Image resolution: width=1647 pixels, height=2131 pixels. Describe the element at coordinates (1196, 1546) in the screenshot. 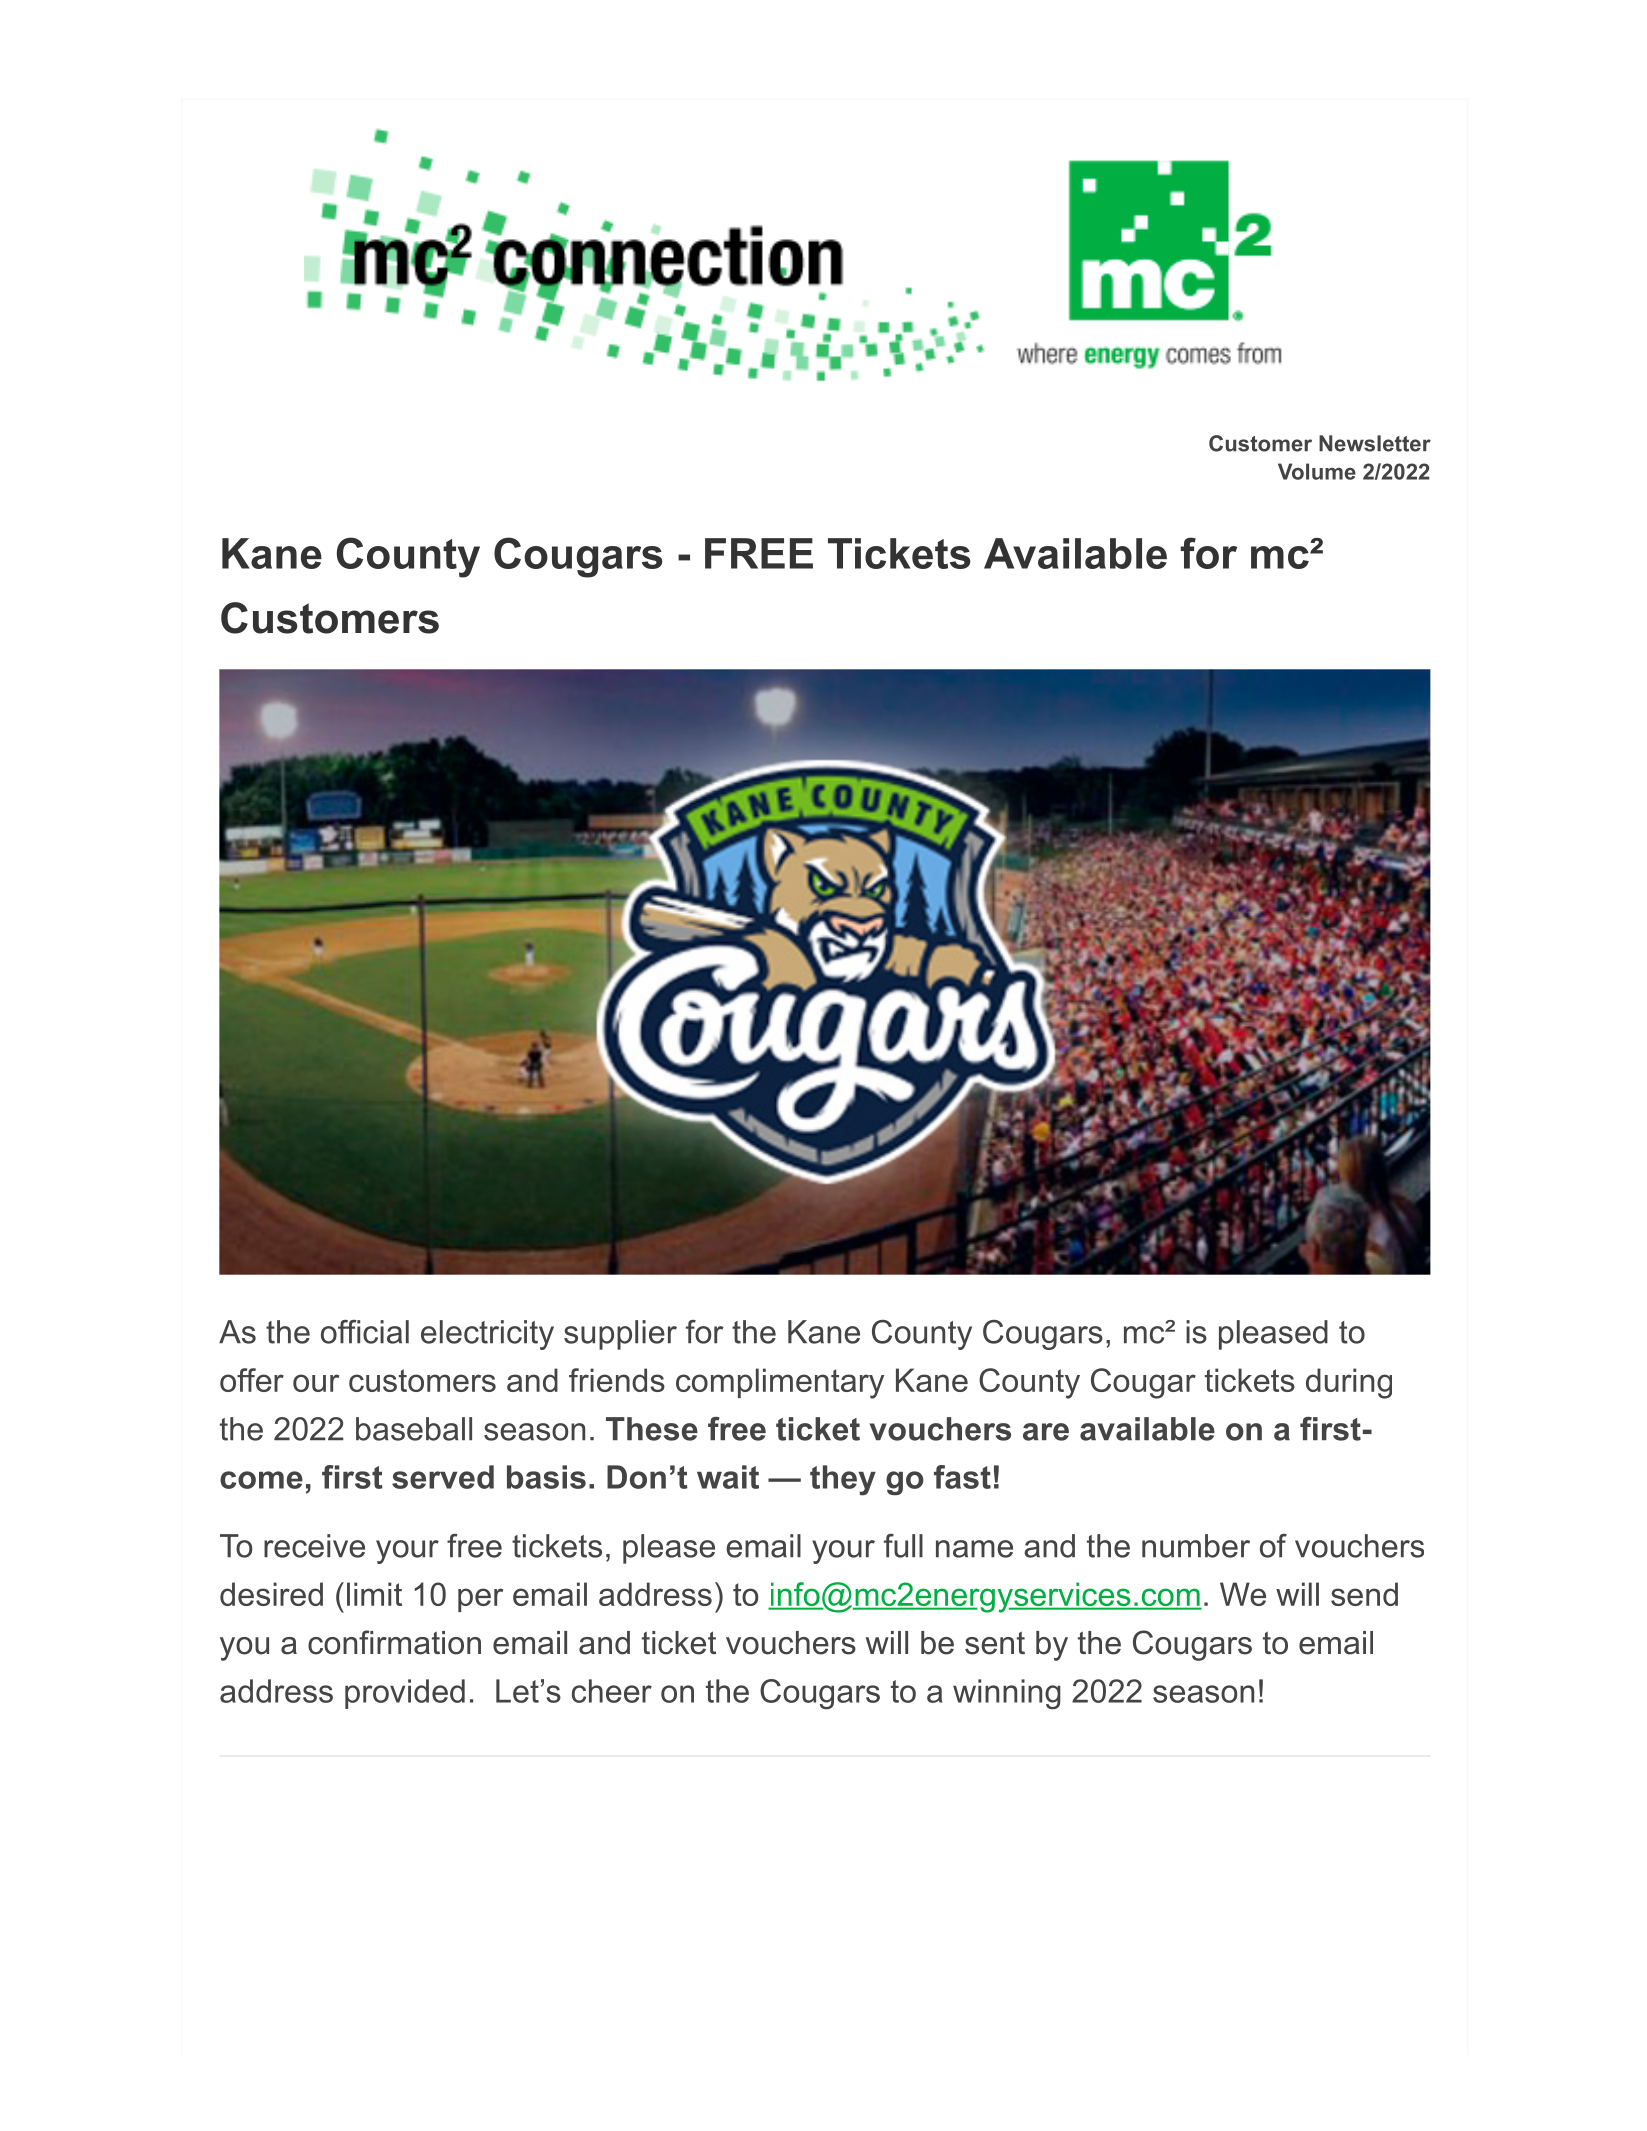

I see `number` at that location.
